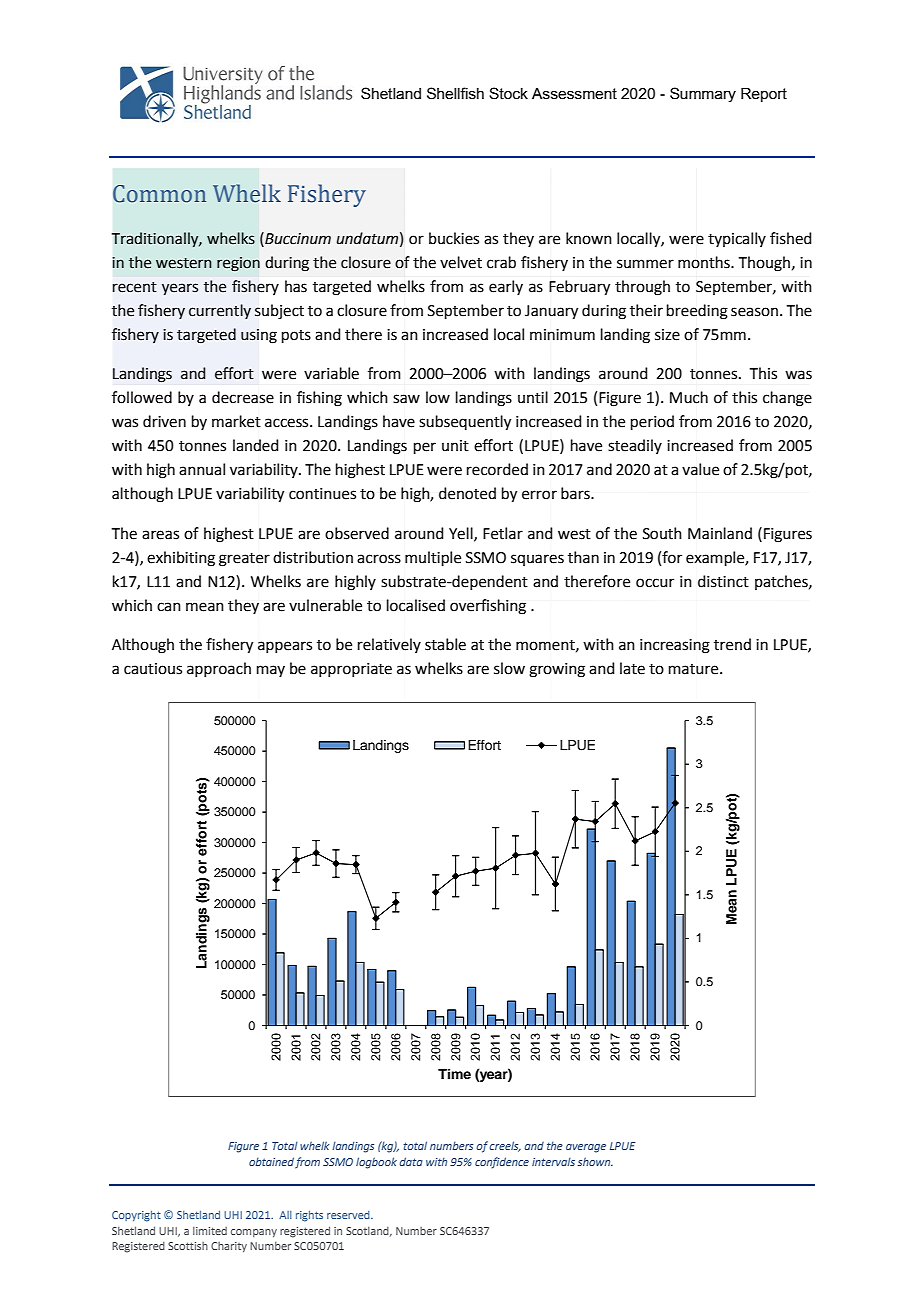 The image size is (924, 1308). I want to click on mature, so click(695, 669).
